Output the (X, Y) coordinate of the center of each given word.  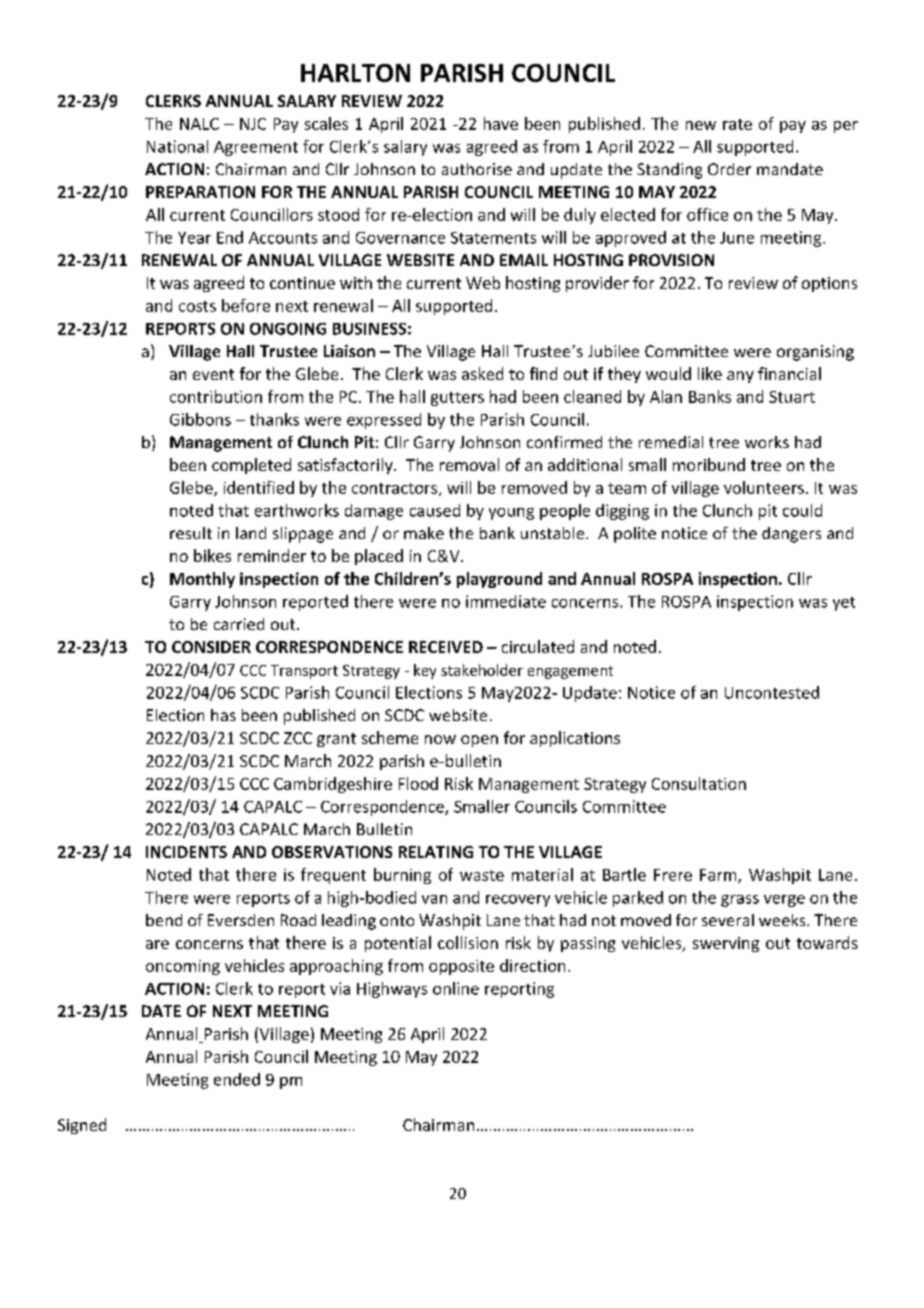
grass (740, 901)
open (479, 741)
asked (482, 373)
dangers (791, 535)
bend (164, 920)
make (424, 533)
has (223, 715)
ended (237, 1079)
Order (729, 169)
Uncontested (772, 692)
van (434, 899)
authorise (477, 169)
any (740, 377)
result (191, 533)
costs (197, 306)
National (177, 146)
